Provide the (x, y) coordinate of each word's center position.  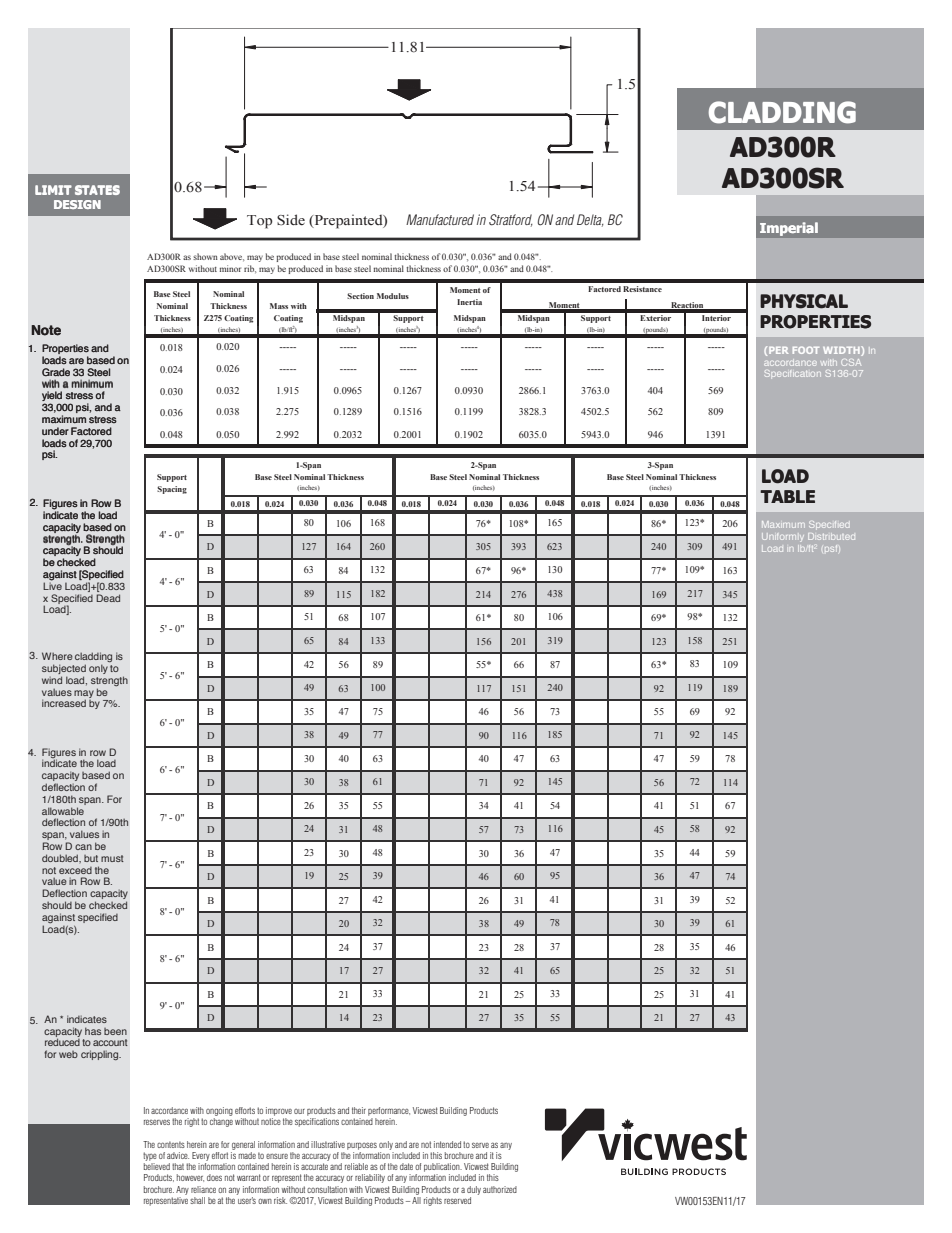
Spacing (172, 490)
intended (447, 1144)
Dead (108, 598)
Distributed (831, 536)
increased (64, 703)
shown (205, 256)
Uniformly (783, 537)
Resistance (642, 289)
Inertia (469, 302)
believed (157, 1166)
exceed (75, 870)
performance (389, 1111)
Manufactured (440, 219)
